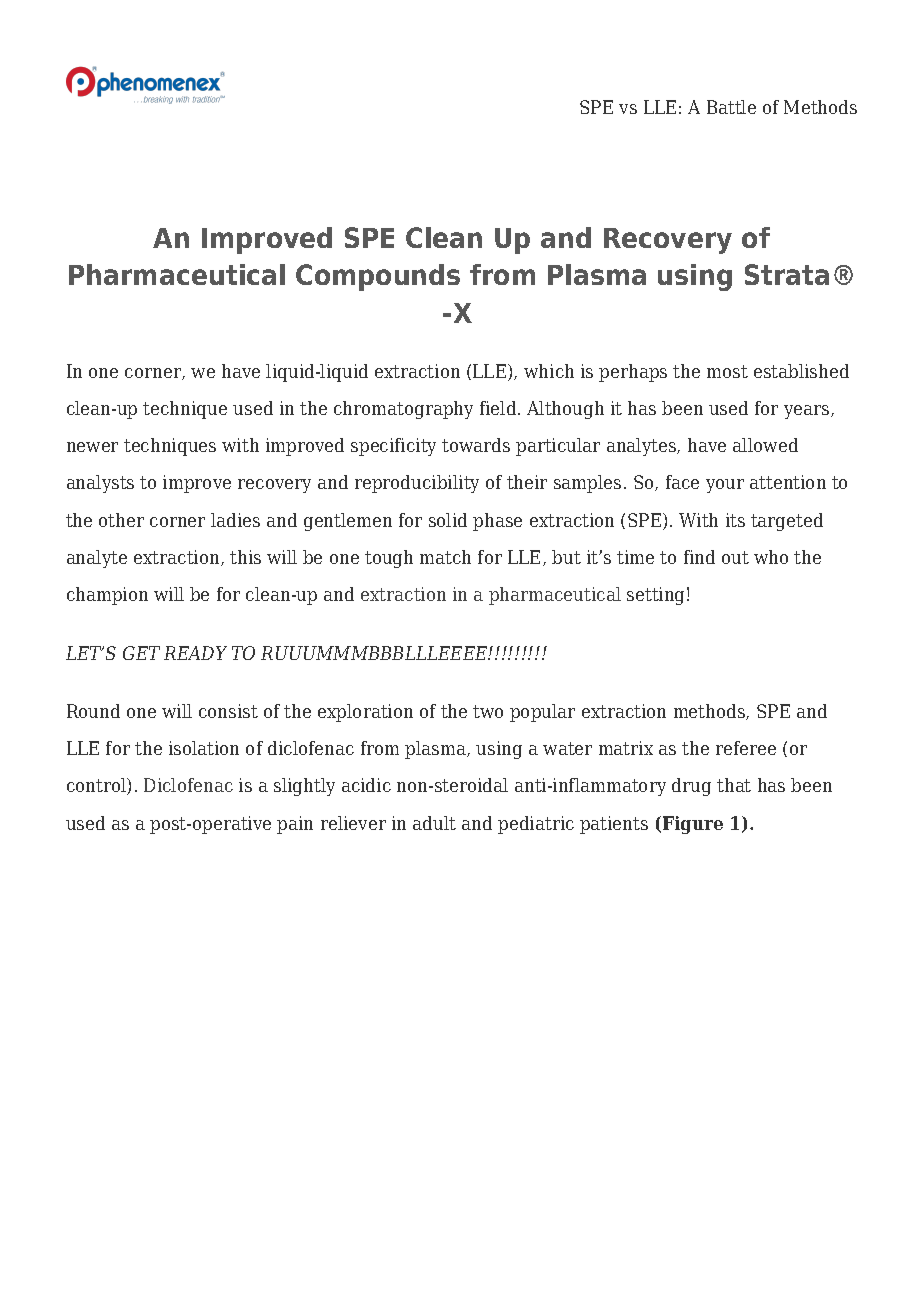 This screenshot has width=924, height=1308. What do you see at coordinates (100, 484) in the screenshot?
I see `analysts` at bounding box center [100, 484].
